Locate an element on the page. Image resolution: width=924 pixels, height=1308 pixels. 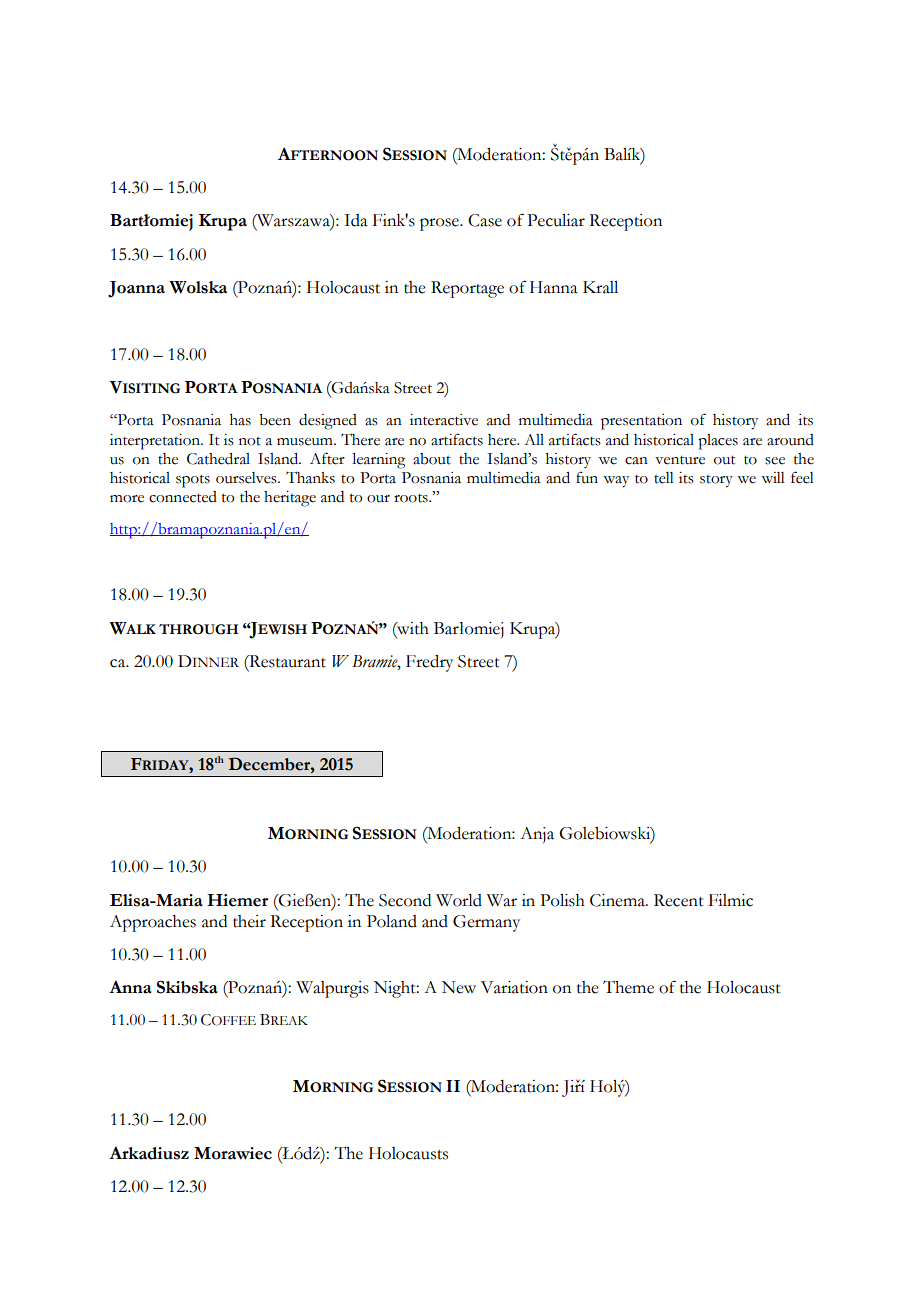
spots is located at coordinates (193, 481).
